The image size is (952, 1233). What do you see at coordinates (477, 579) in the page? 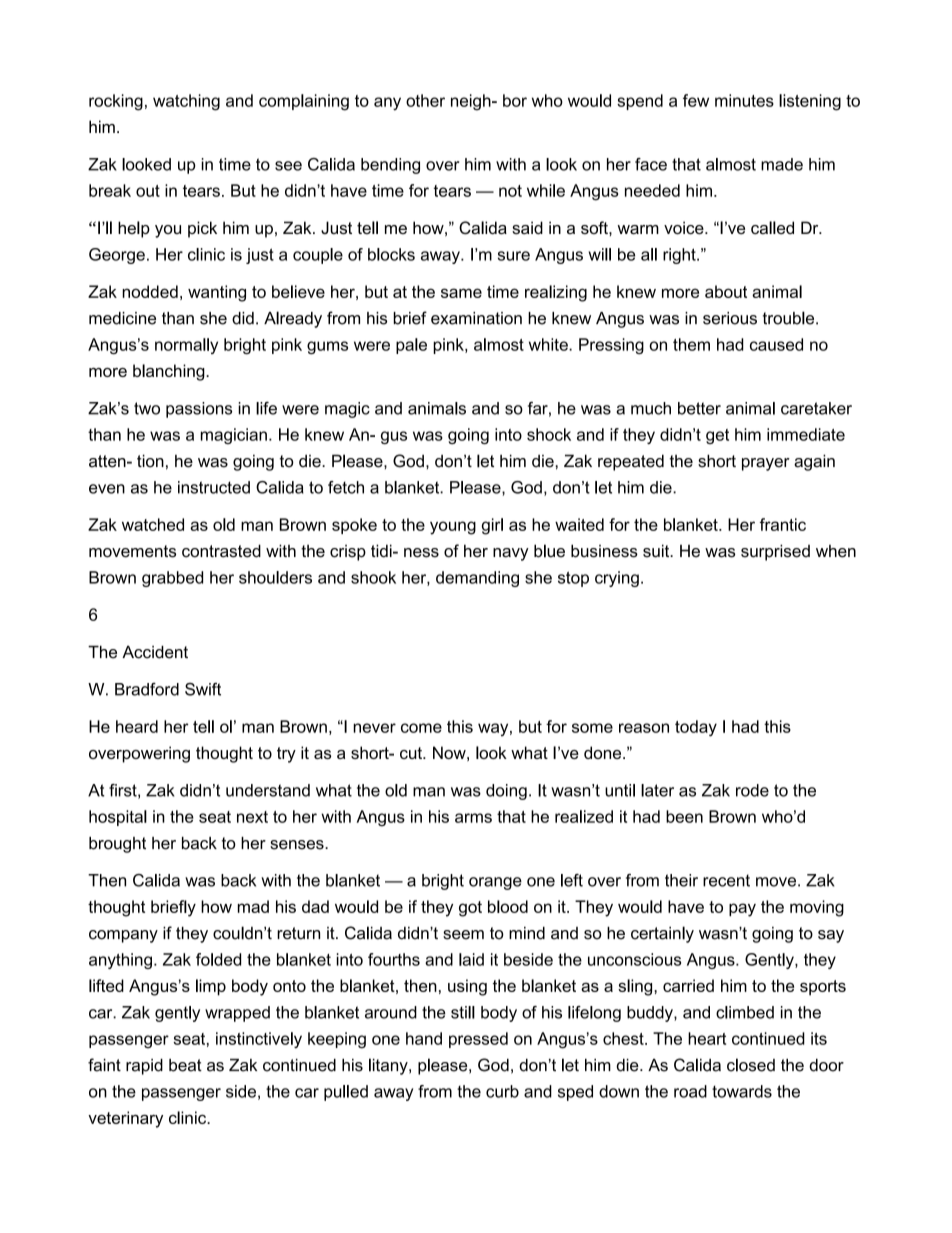
I see `demanding` at bounding box center [477, 579].
